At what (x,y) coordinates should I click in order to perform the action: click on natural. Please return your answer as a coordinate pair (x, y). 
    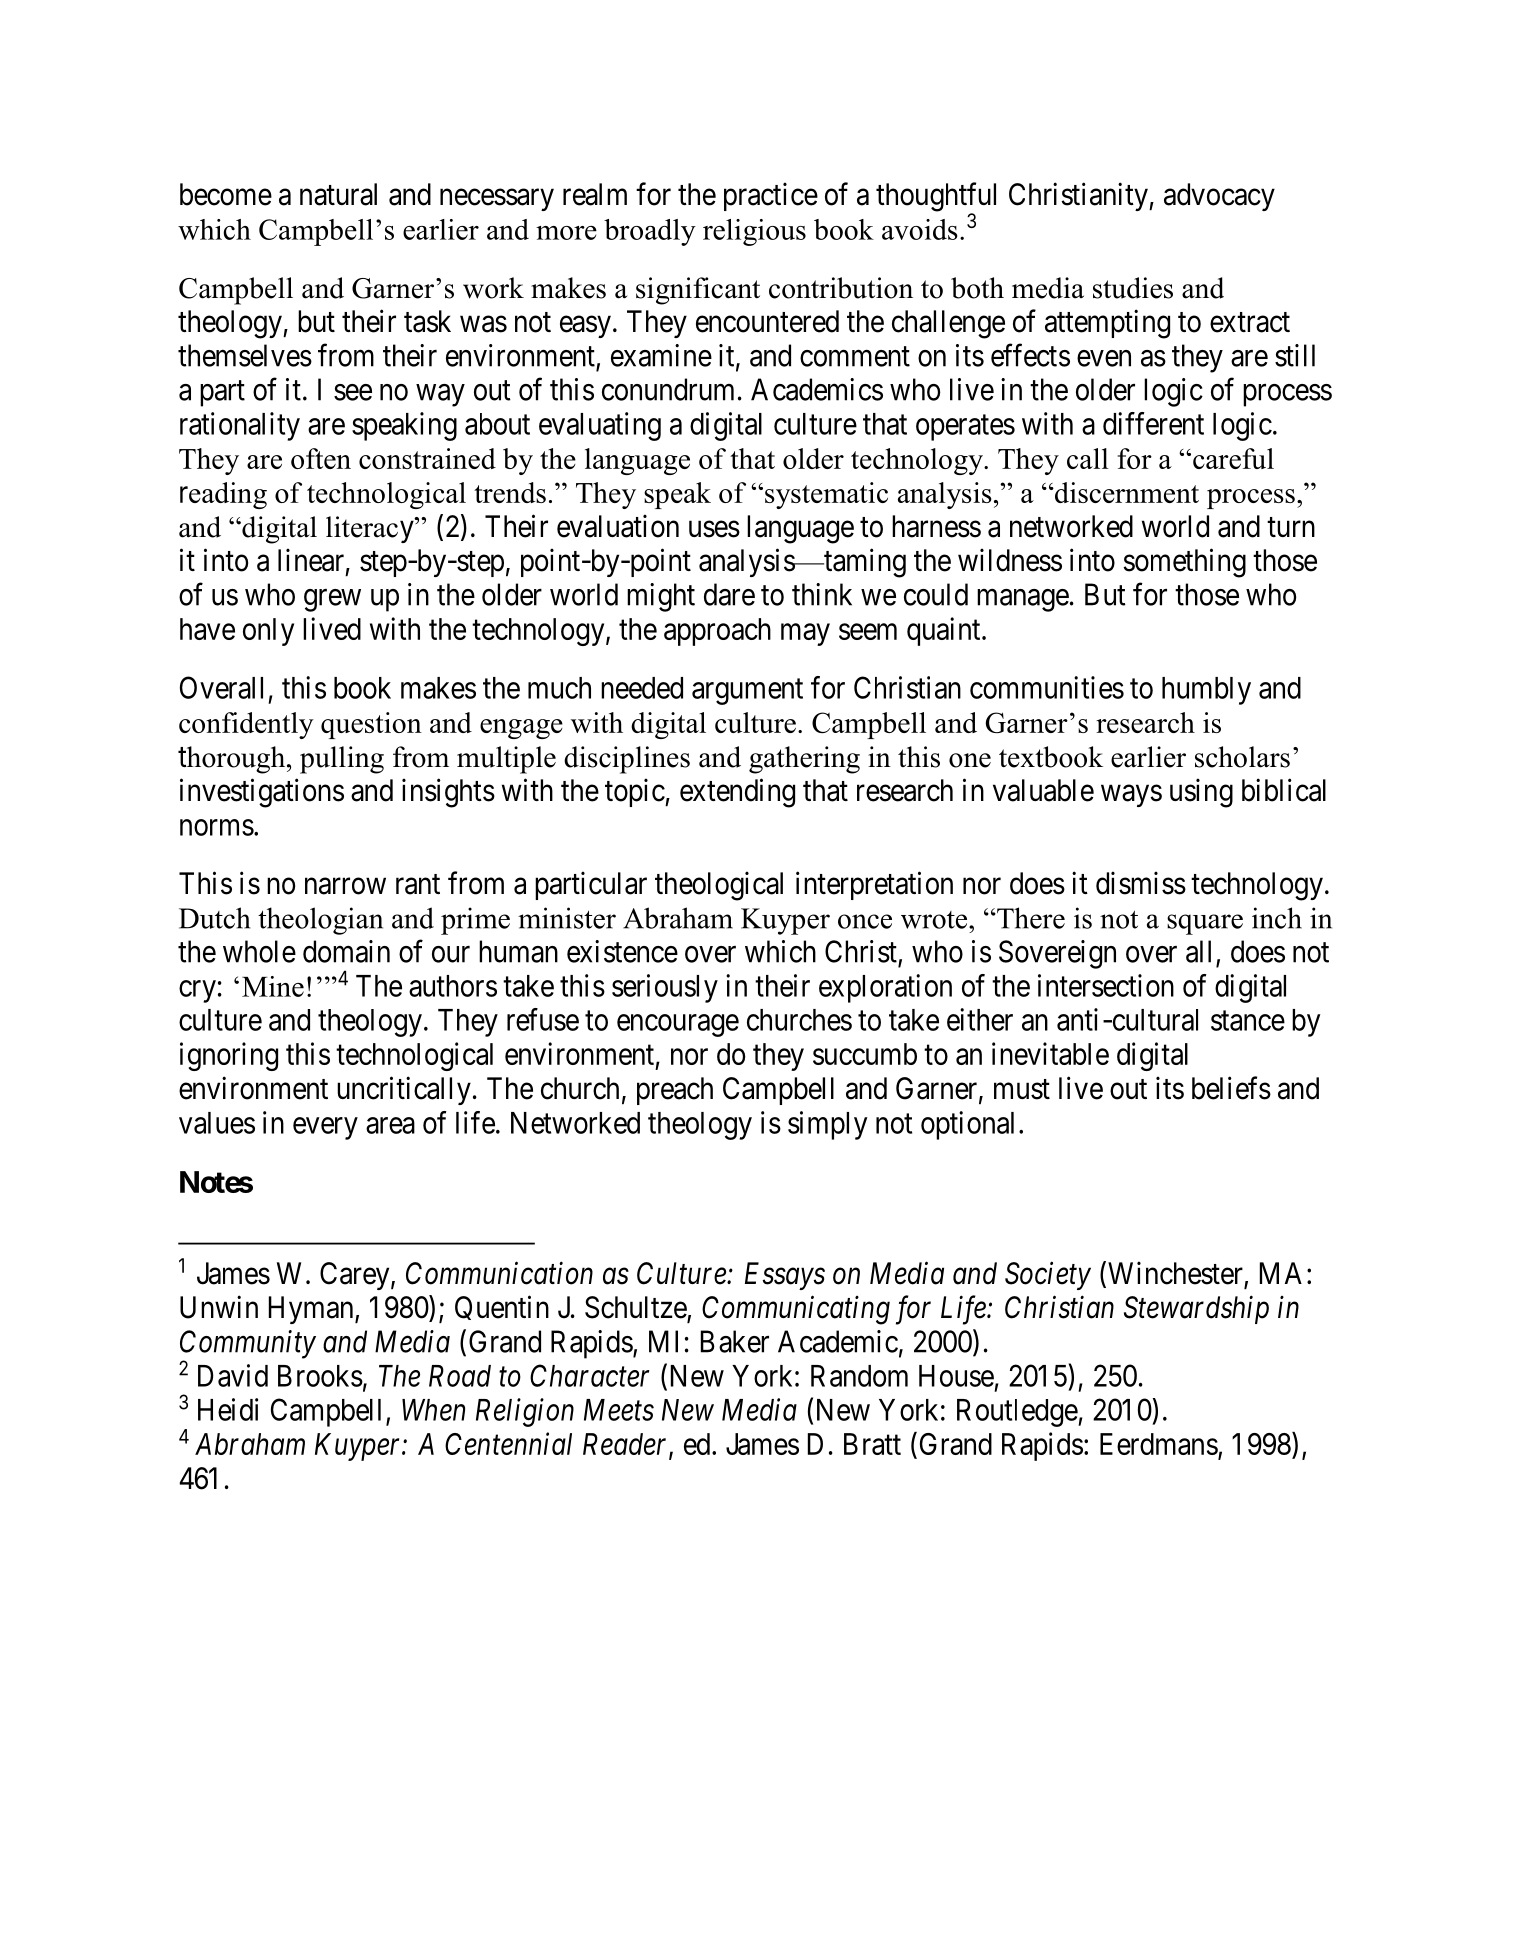
    Looking at the image, I should click on (338, 194).
